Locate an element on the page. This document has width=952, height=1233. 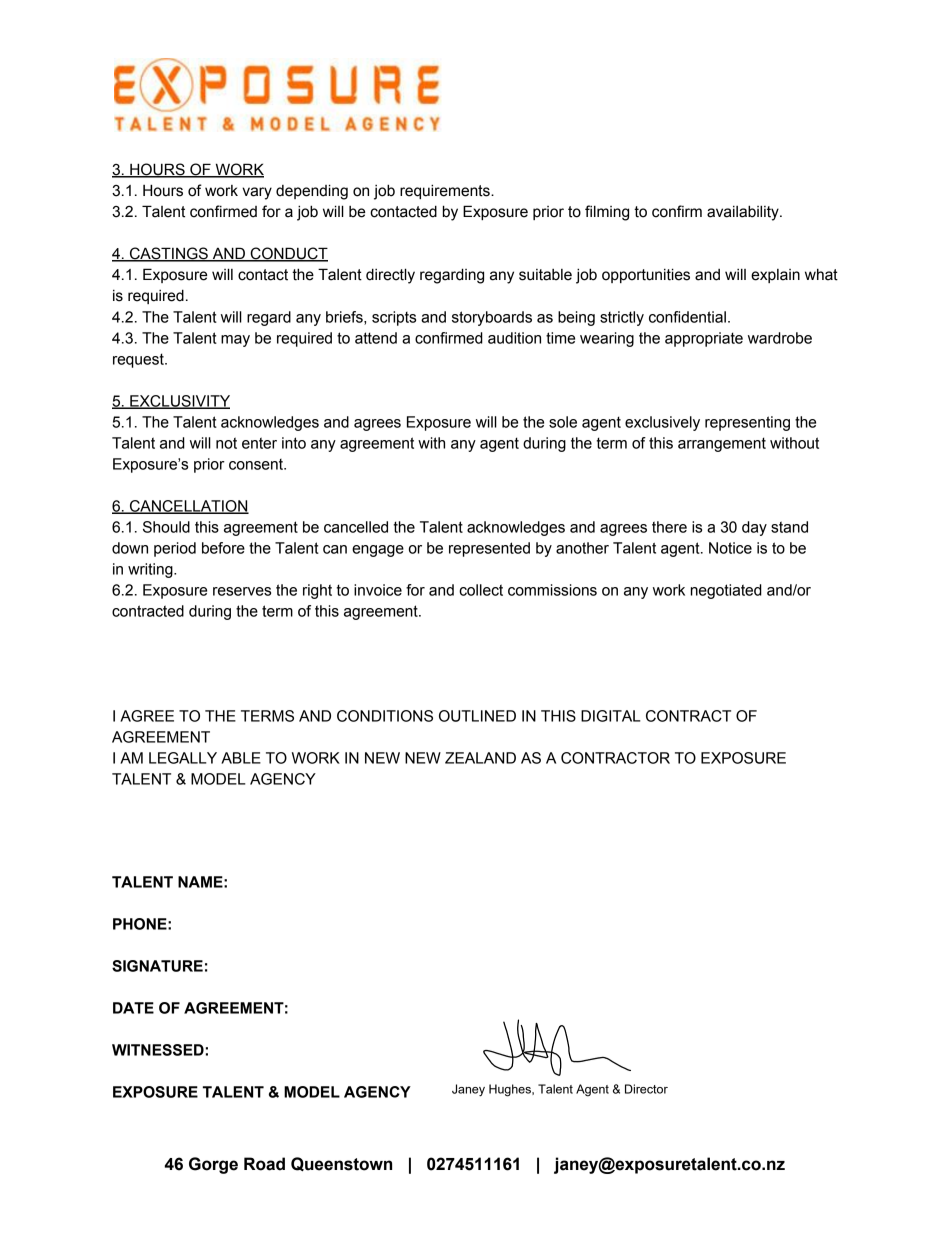
requirements is located at coordinates (446, 191).
